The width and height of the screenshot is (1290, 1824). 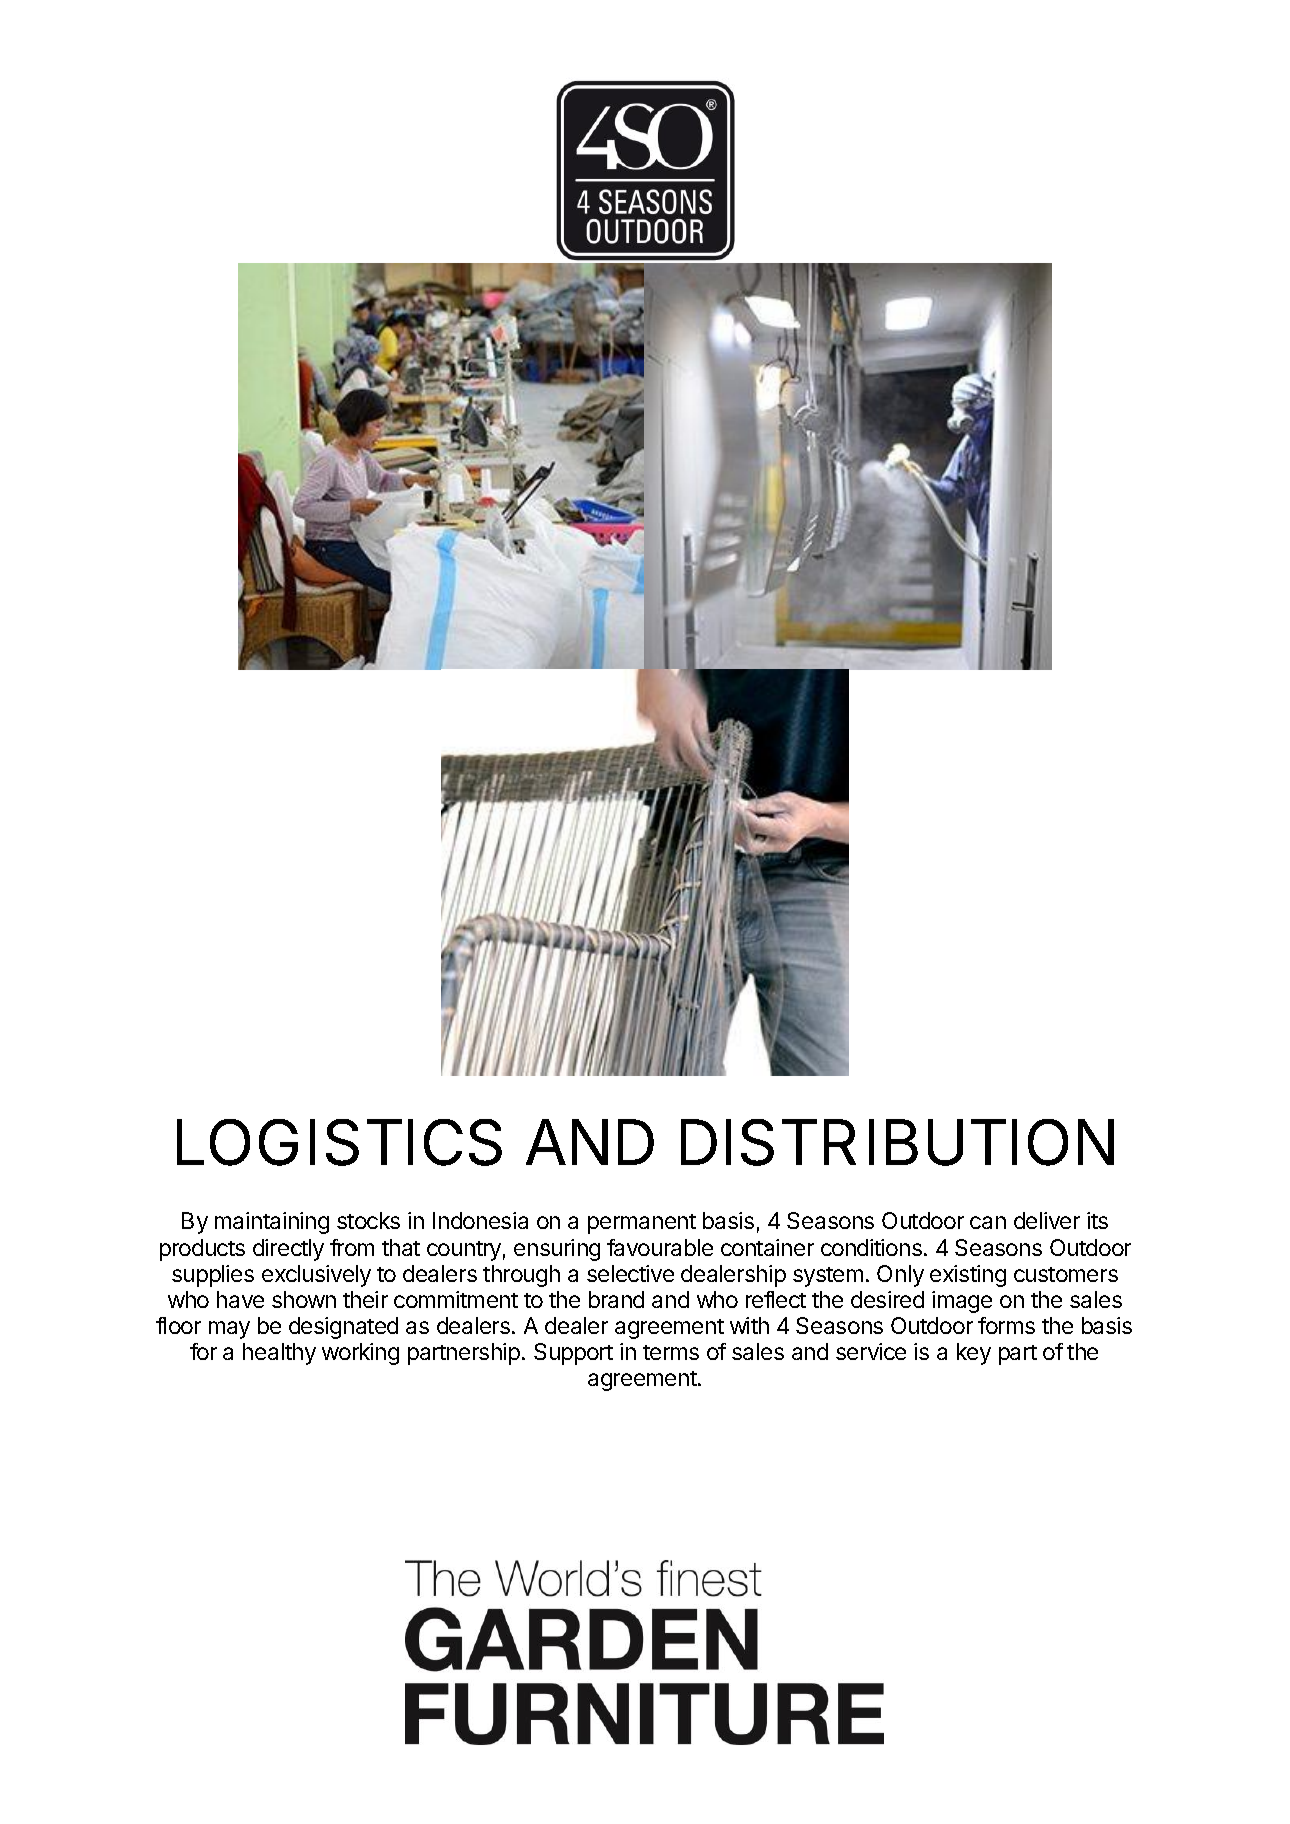 What do you see at coordinates (288, 1250) in the screenshot?
I see `directly` at bounding box center [288, 1250].
